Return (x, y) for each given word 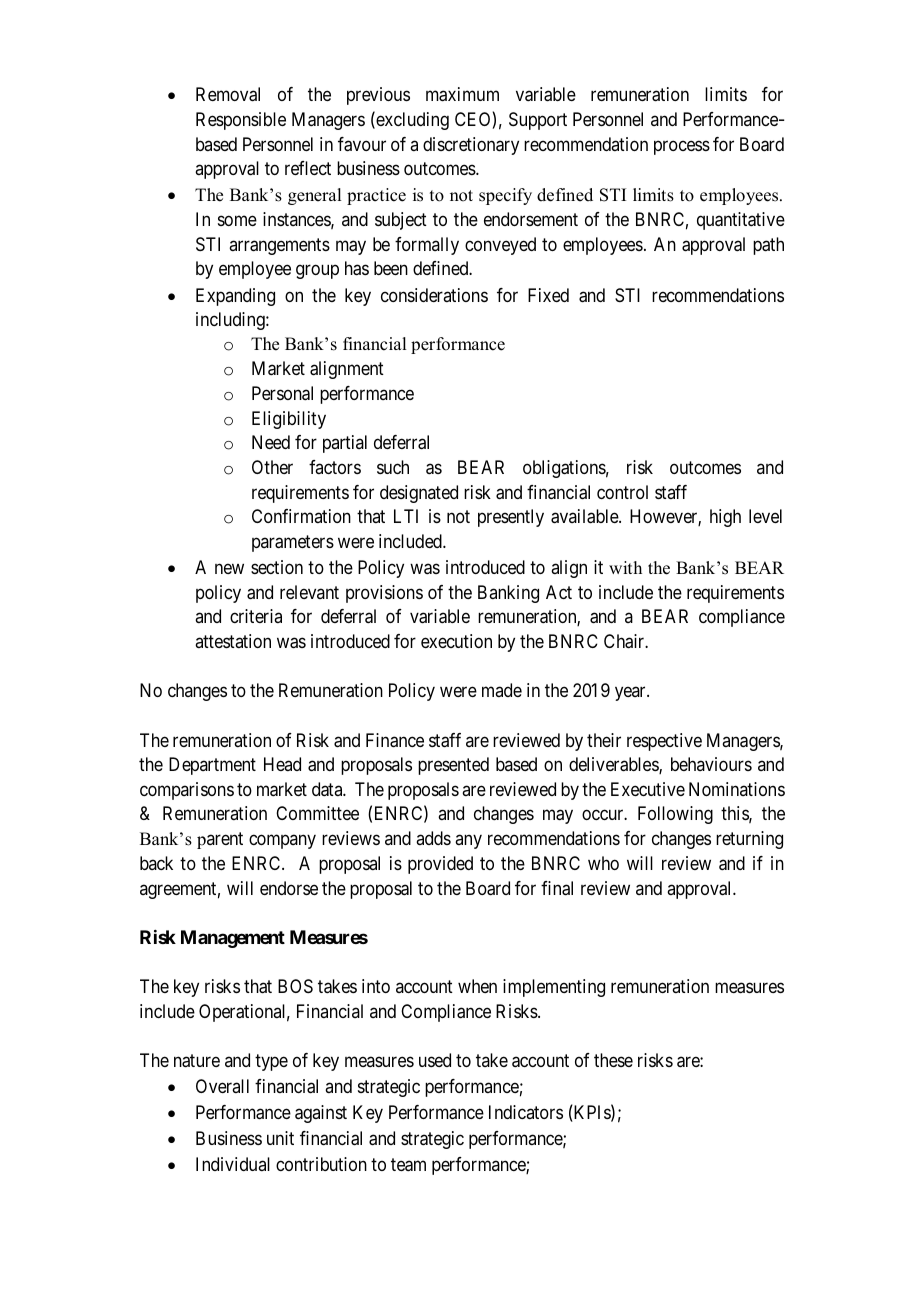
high (725, 518)
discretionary (471, 146)
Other (272, 467)
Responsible (241, 121)
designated (419, 494)
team (408, 1165)
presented (453, 766)
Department (212, 766)
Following (675, 815)
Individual (233, 1164)
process (682, 147)
